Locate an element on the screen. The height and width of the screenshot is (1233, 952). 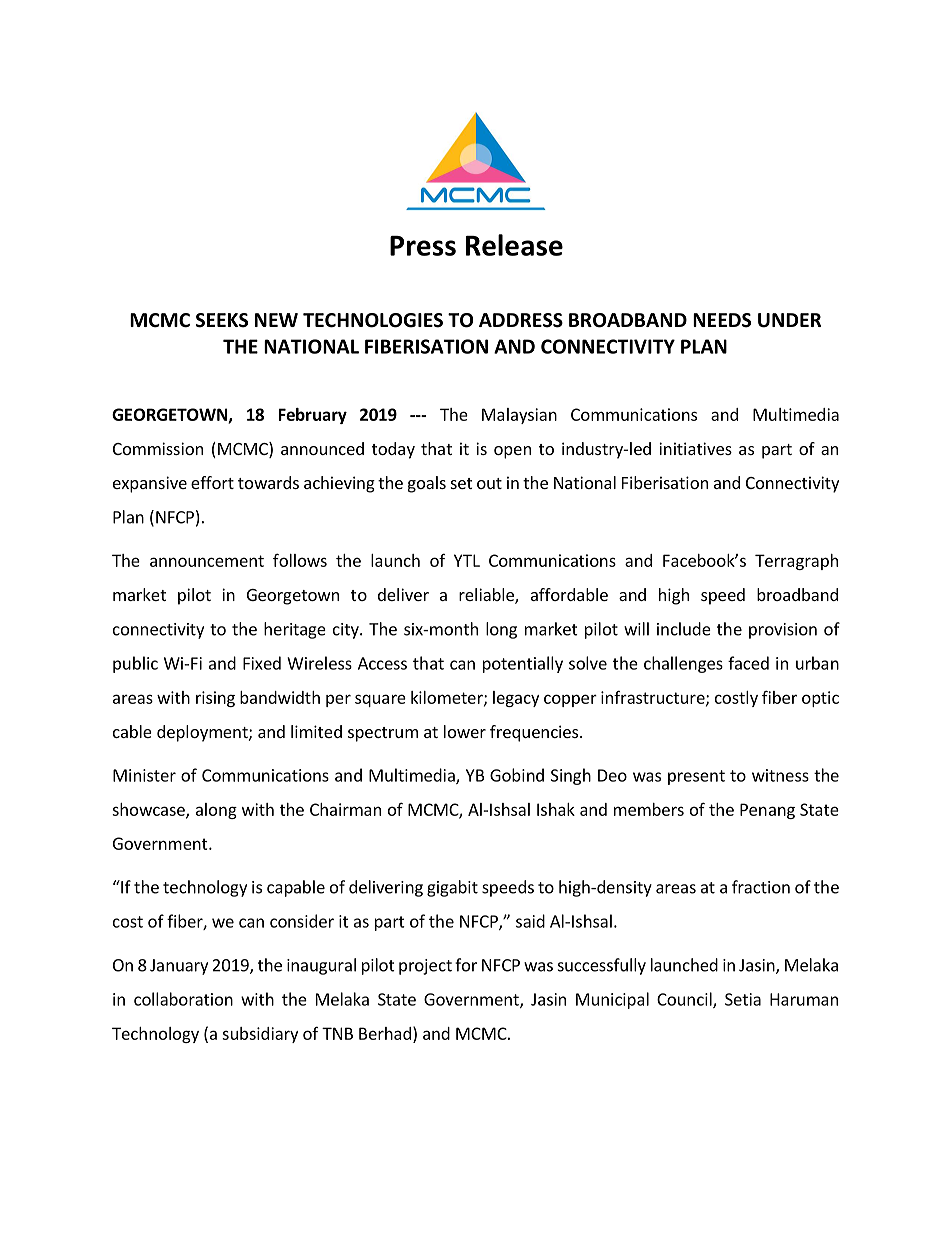
Minister is located at coordinates (144, 775).
